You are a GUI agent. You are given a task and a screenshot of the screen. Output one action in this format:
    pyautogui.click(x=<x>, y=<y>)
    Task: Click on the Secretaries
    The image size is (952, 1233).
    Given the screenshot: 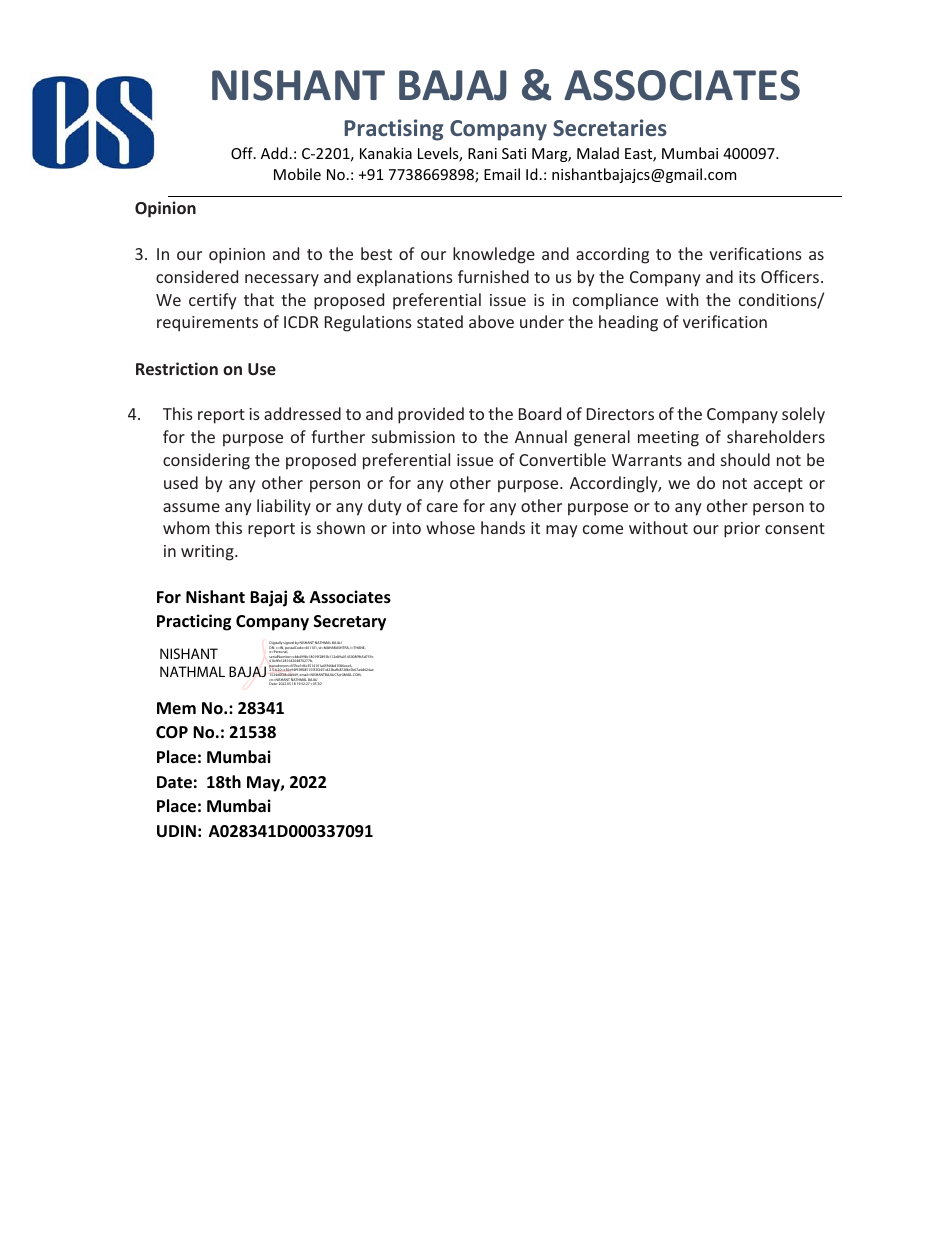 What is the action you would take?
    pyautogui.click(x=610, y=127)
